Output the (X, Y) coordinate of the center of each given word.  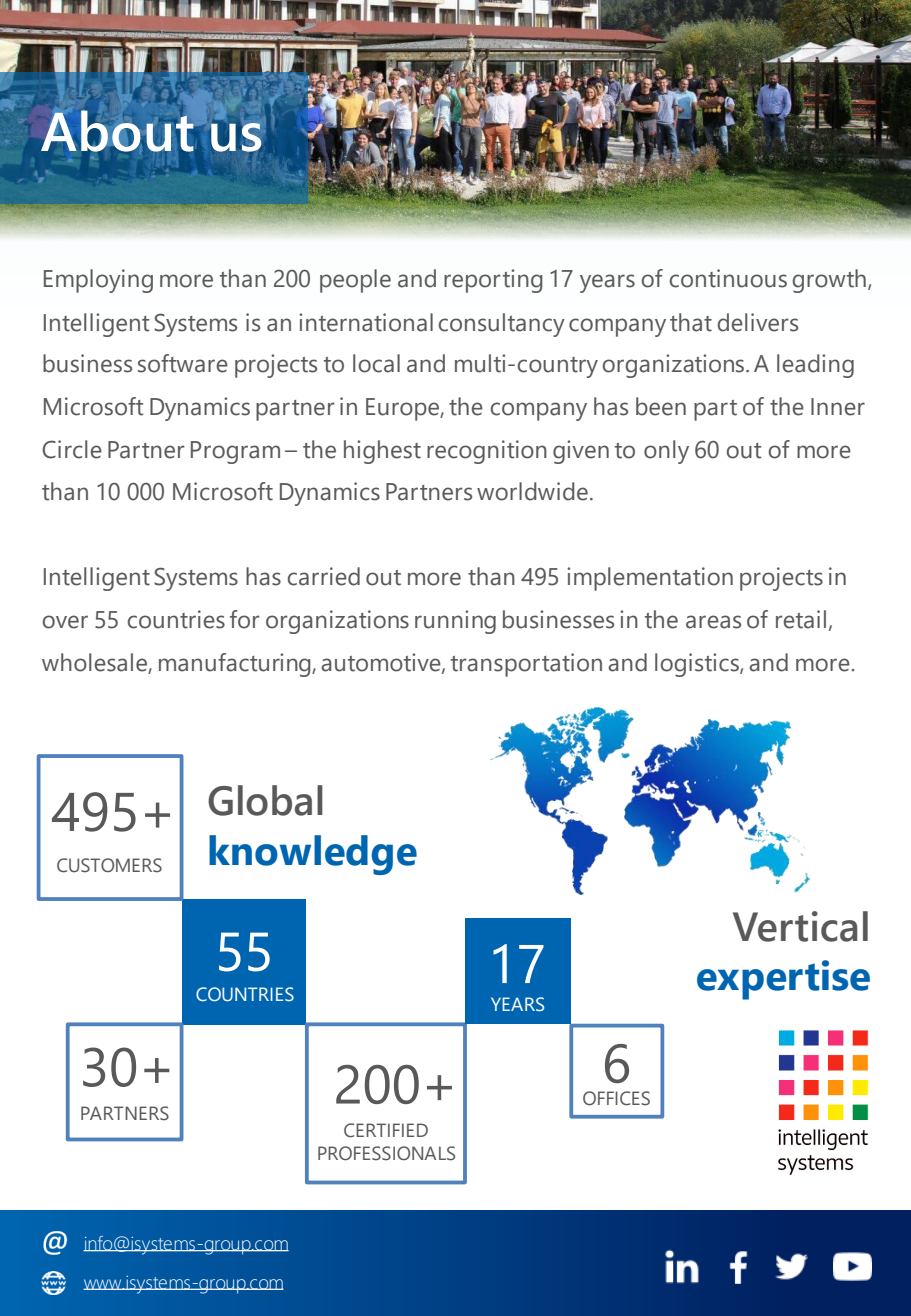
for (245, 619)
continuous (728, 278)
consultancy (502, 325)
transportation (526, 665)
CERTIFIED (386, 1130)
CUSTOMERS (109, 865)
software (183, 363)
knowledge (313, 855)
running (455, 622)
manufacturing (236, 665)
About (117, 131)
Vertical (800, 926)
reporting (493, 281)
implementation (650, 579)
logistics (698, 665)
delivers (758, 322)
